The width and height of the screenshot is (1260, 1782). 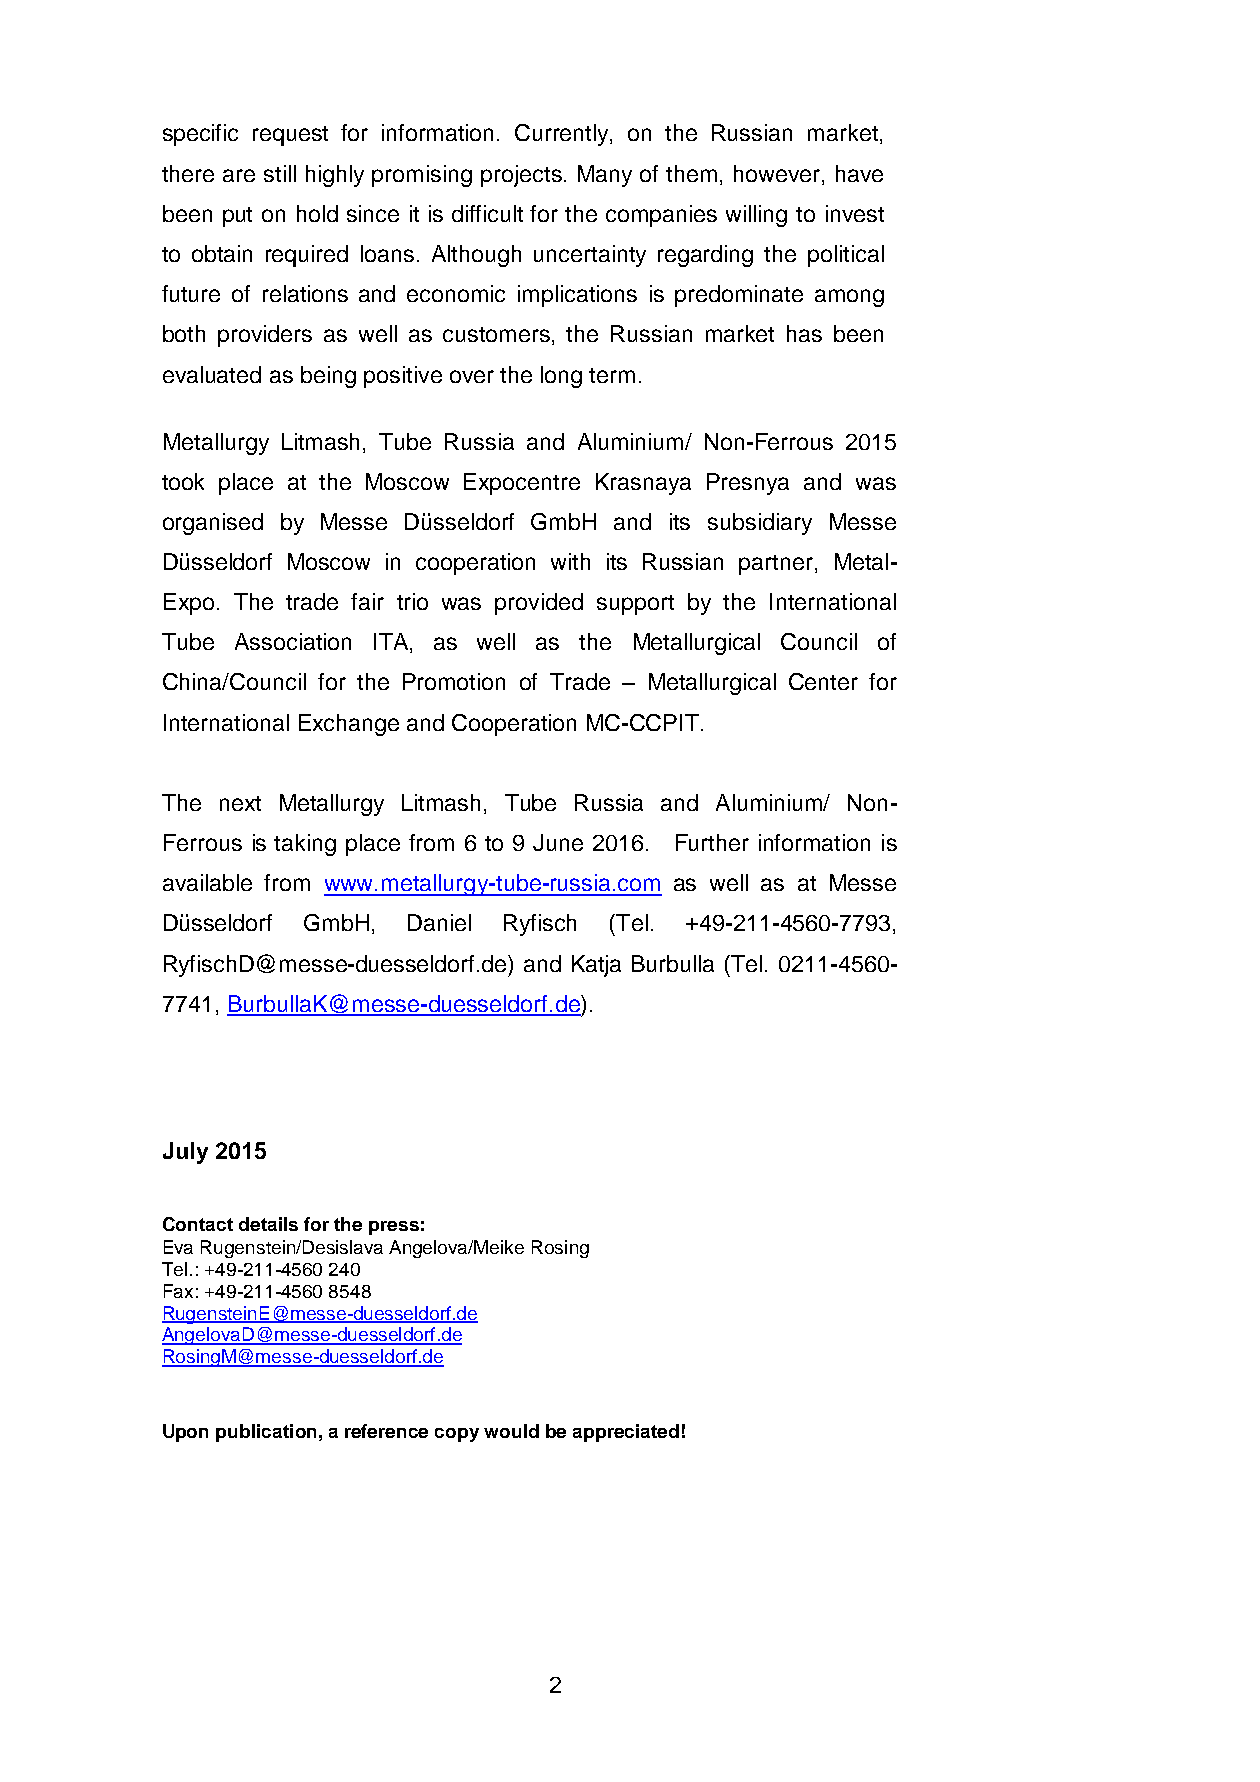 I want to click on would, so click(x=511, y=1431).
